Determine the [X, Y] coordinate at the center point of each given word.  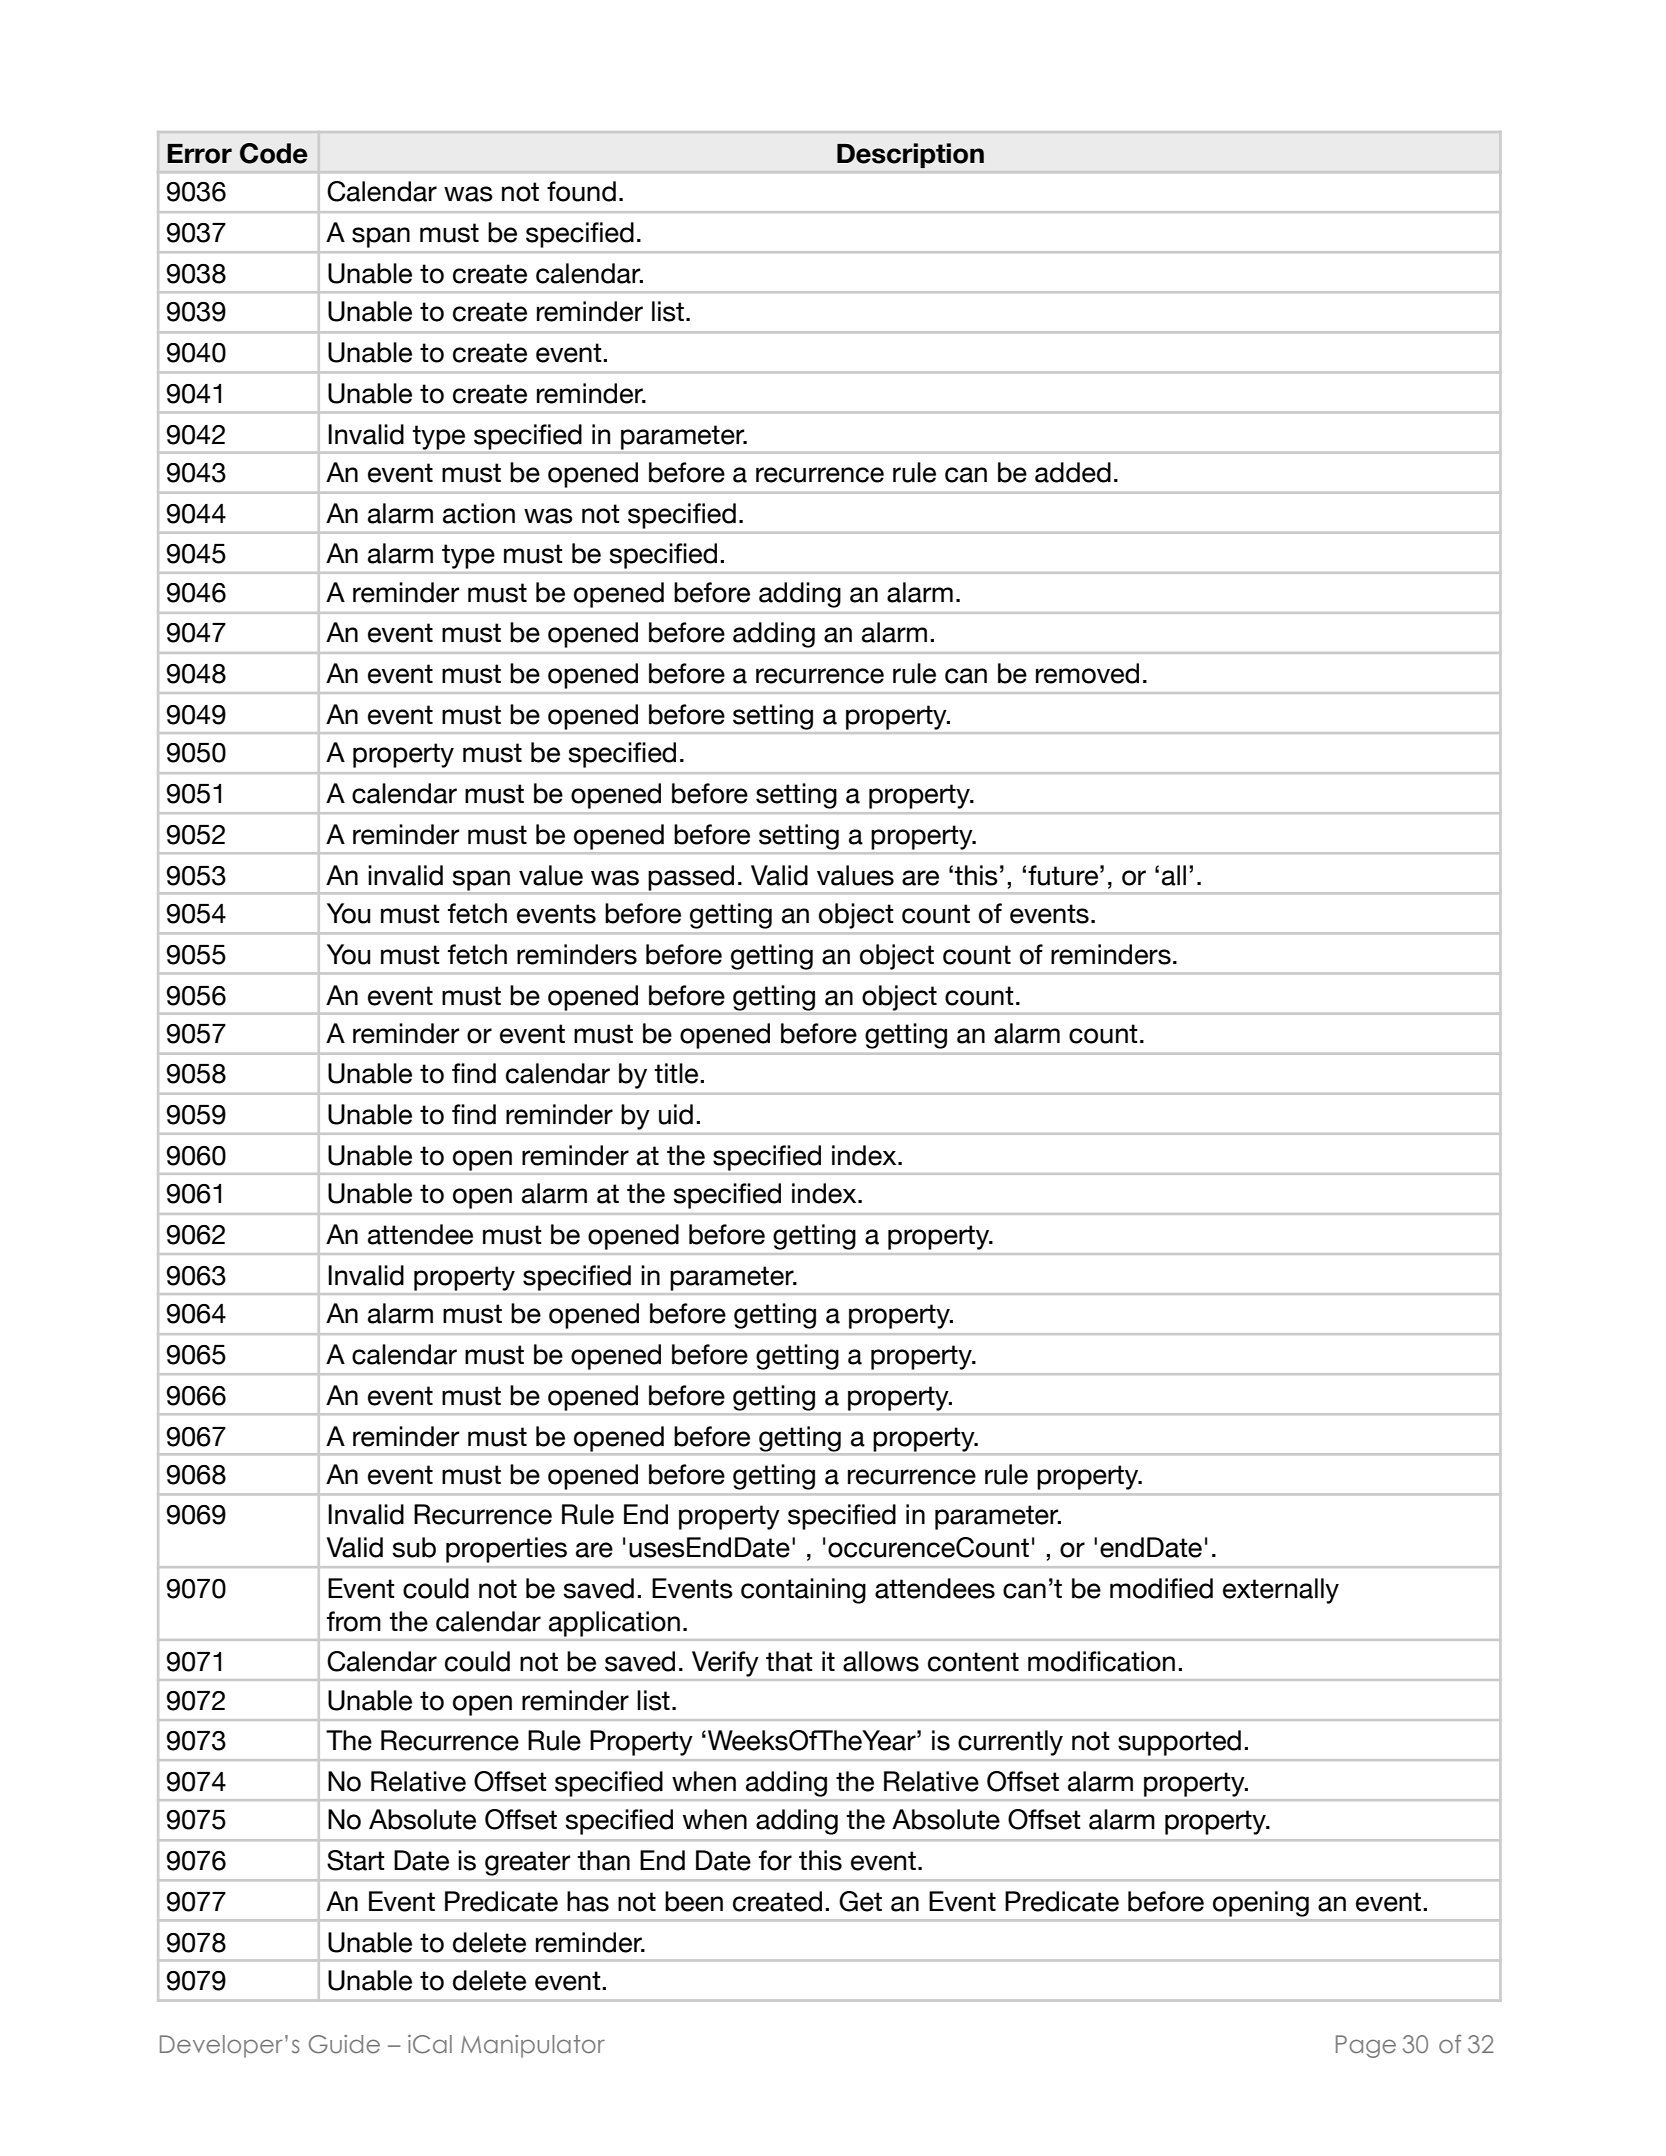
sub [414, 1547]
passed [691, 878]
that [789, 1661]
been [694, 1901]
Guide [344, 2044]
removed [1087, 673]
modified [1161, 1588]
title [676, 1073]
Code [274, 153]
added [1073, 472]
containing [803, 1591]
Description [910, 155]
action [479, 513]
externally [1281, 1591]
